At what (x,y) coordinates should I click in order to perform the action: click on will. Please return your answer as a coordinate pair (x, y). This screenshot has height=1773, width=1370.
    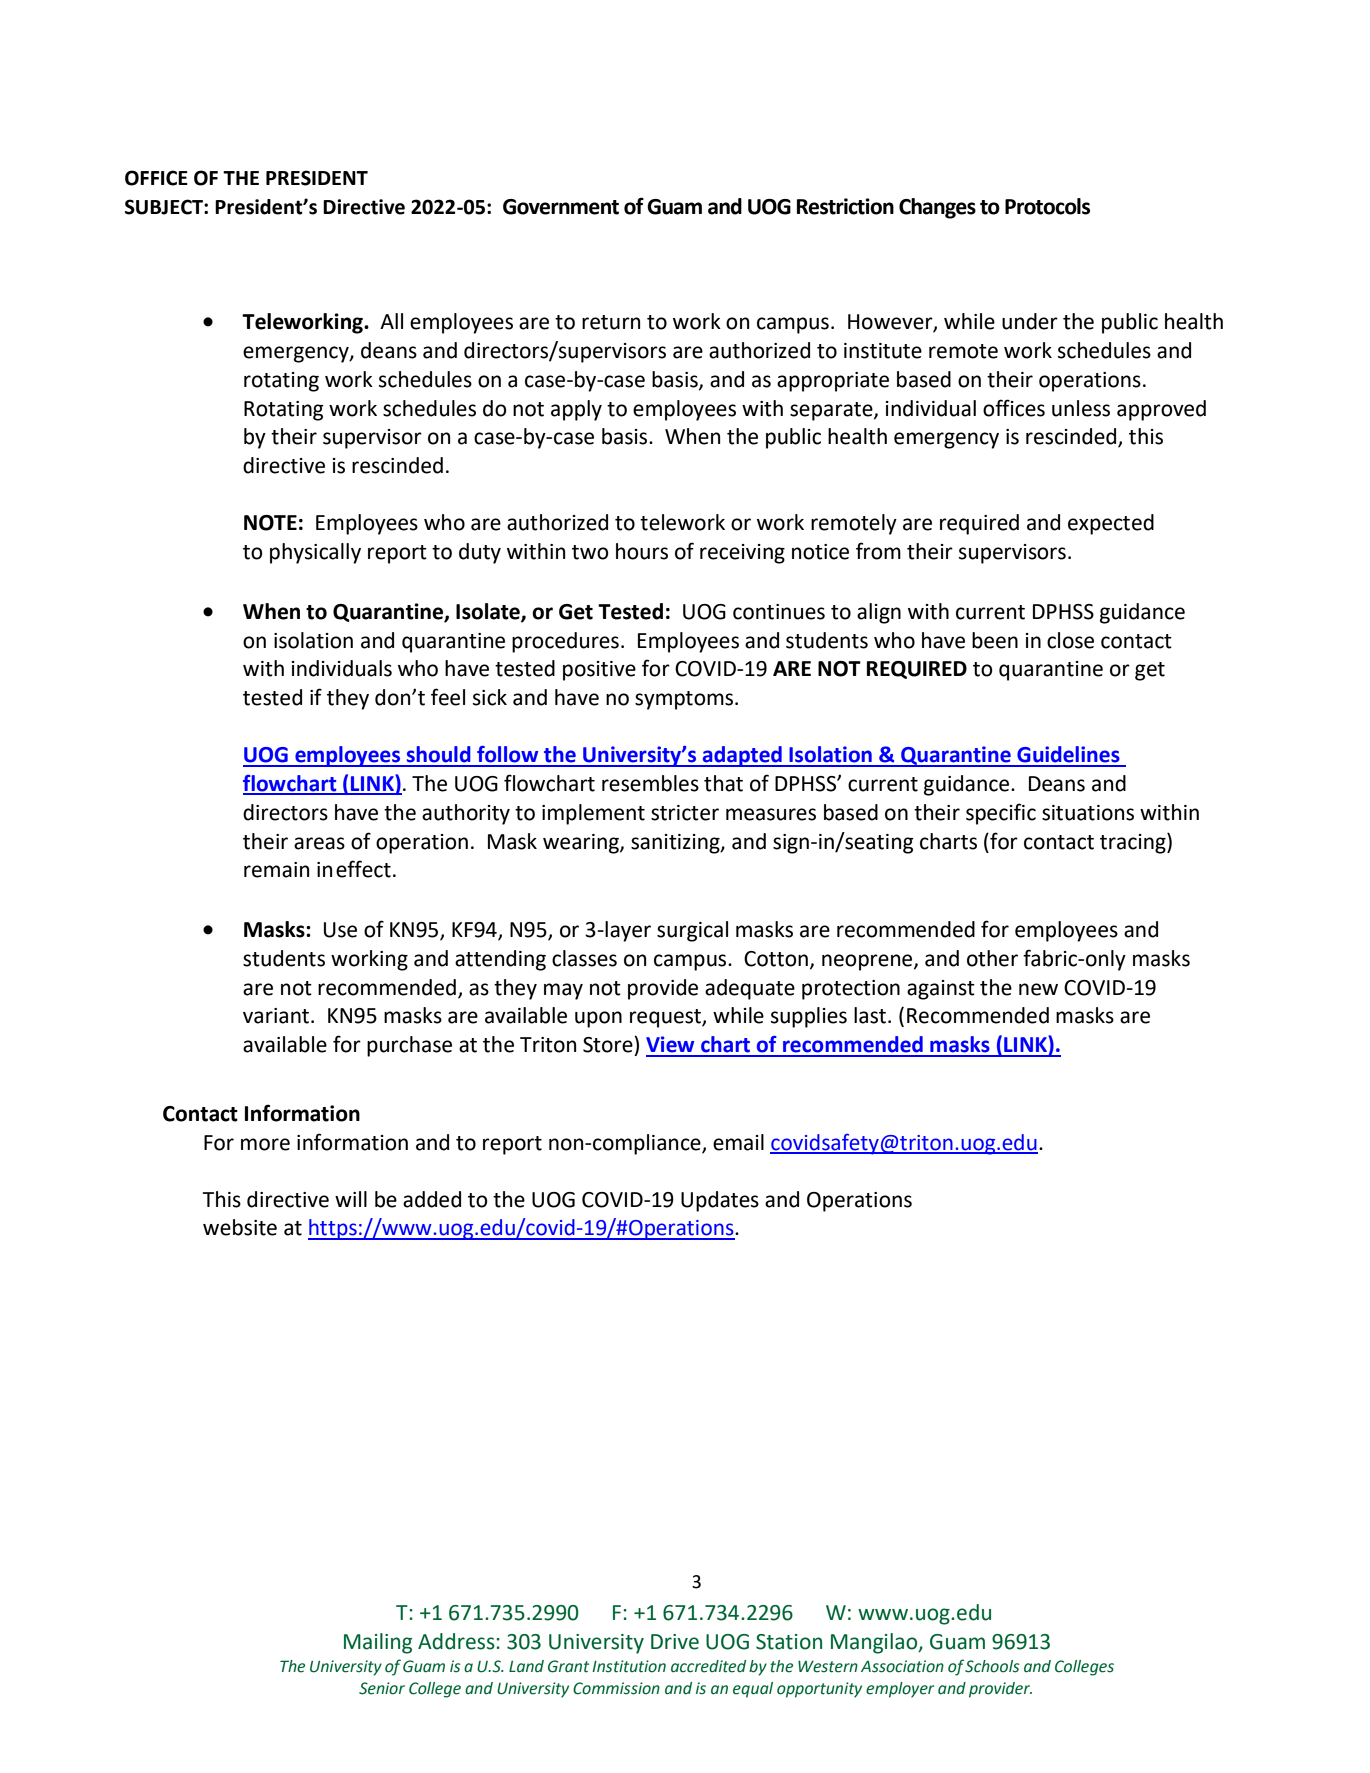
    Looking at the image, I should click on (351, 1199).
